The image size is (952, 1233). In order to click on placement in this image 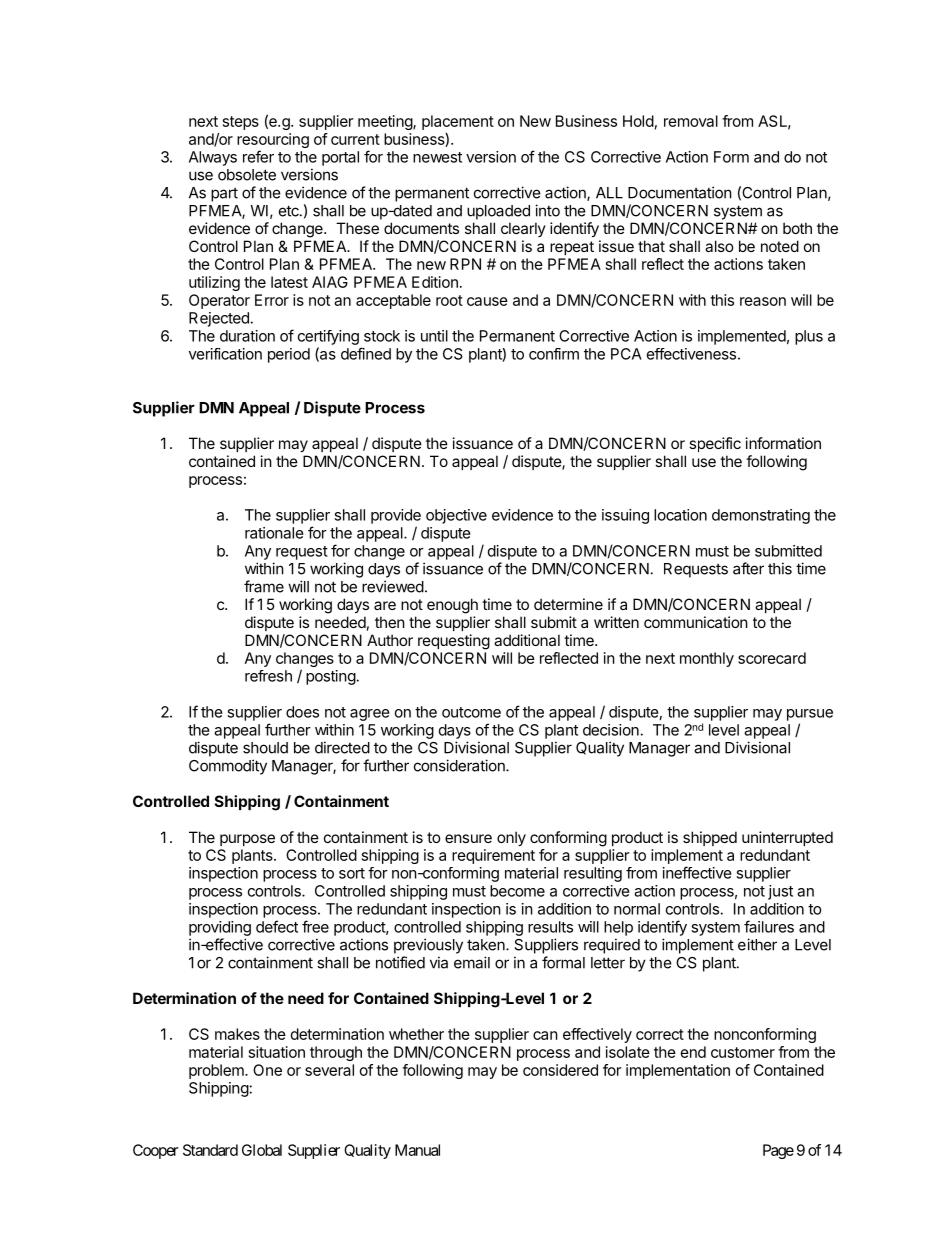, I will do `click(458, 122)`.
